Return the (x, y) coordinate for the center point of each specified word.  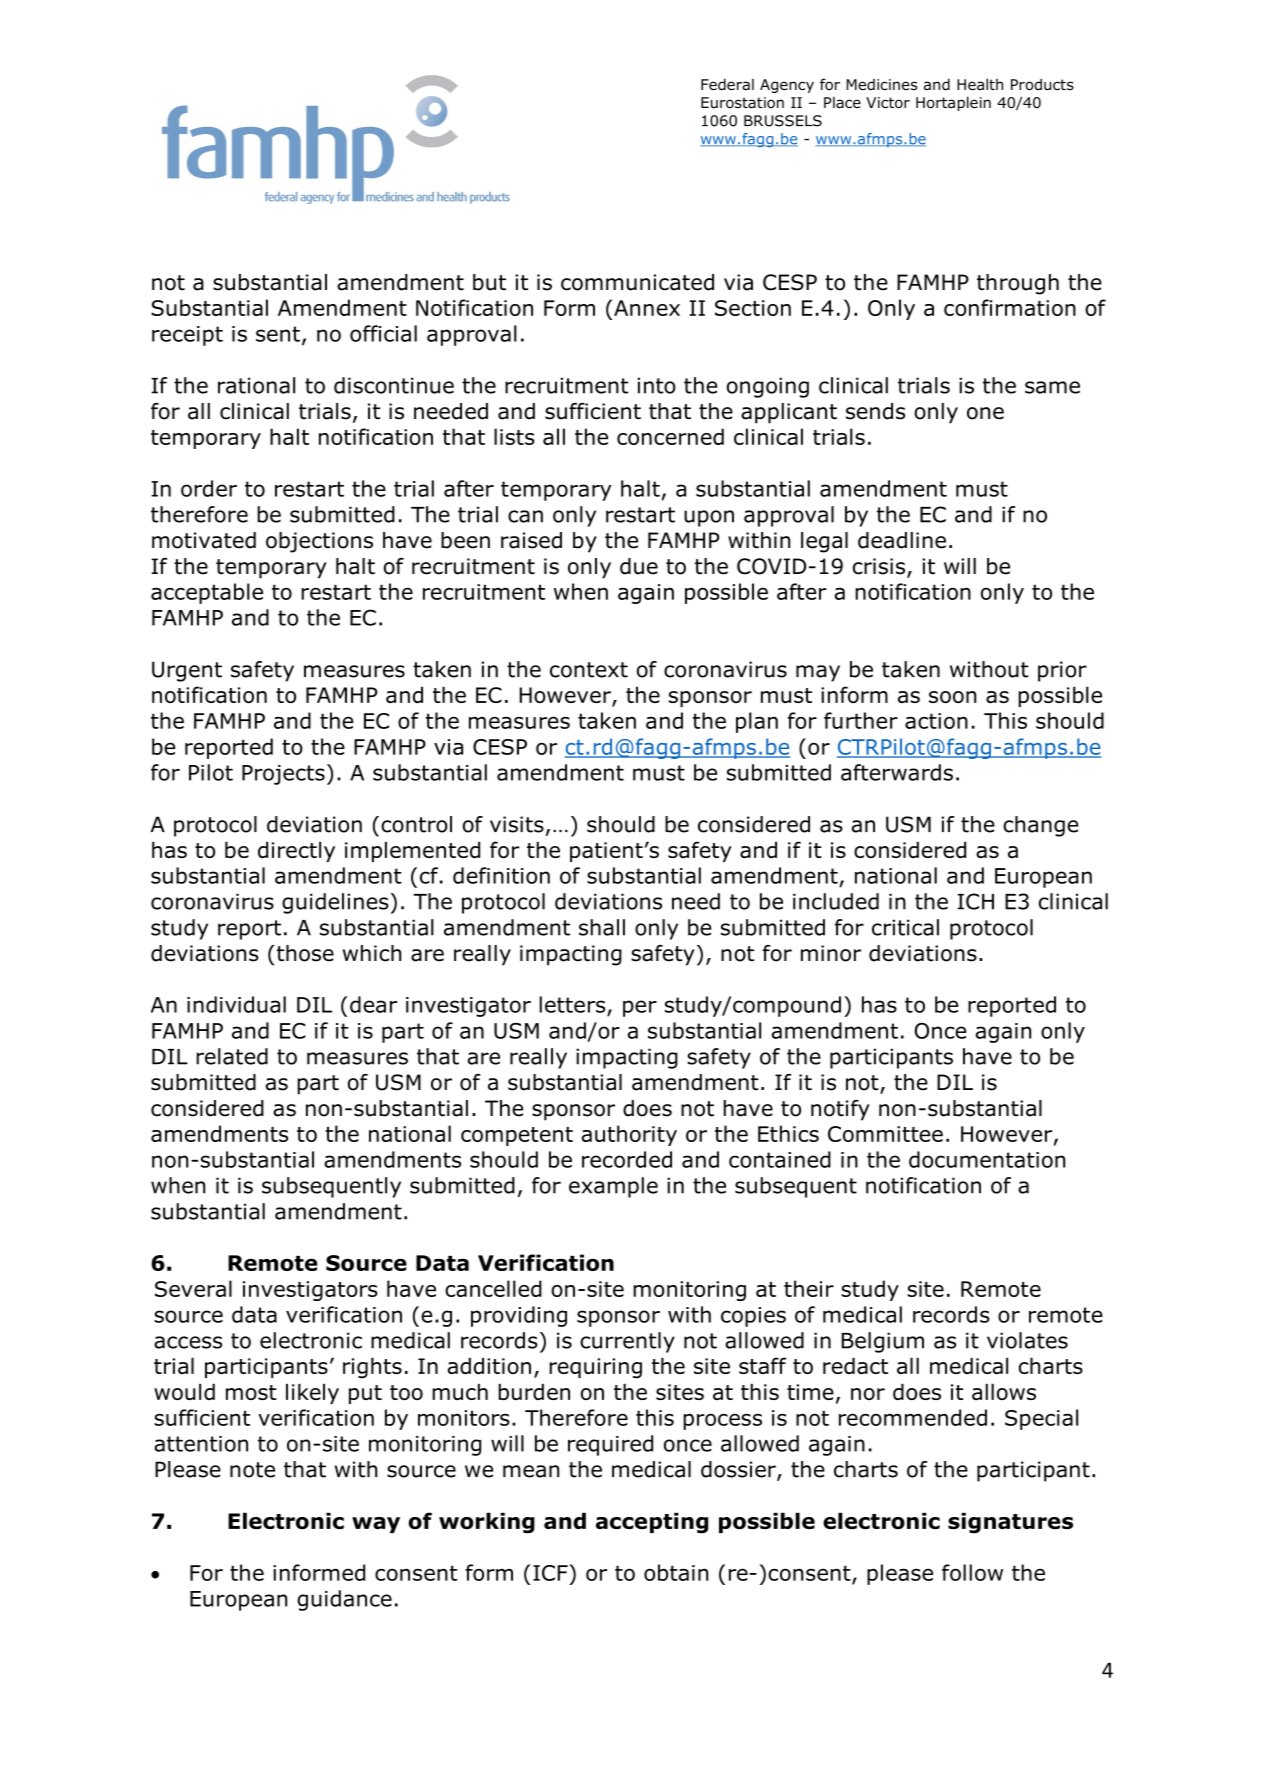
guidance (344, 1600)
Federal (727, 84)
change (1040, 826)
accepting (652, 1523)
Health (980, 84)
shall (602, 927)
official (383, 333)
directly (296, 851)
